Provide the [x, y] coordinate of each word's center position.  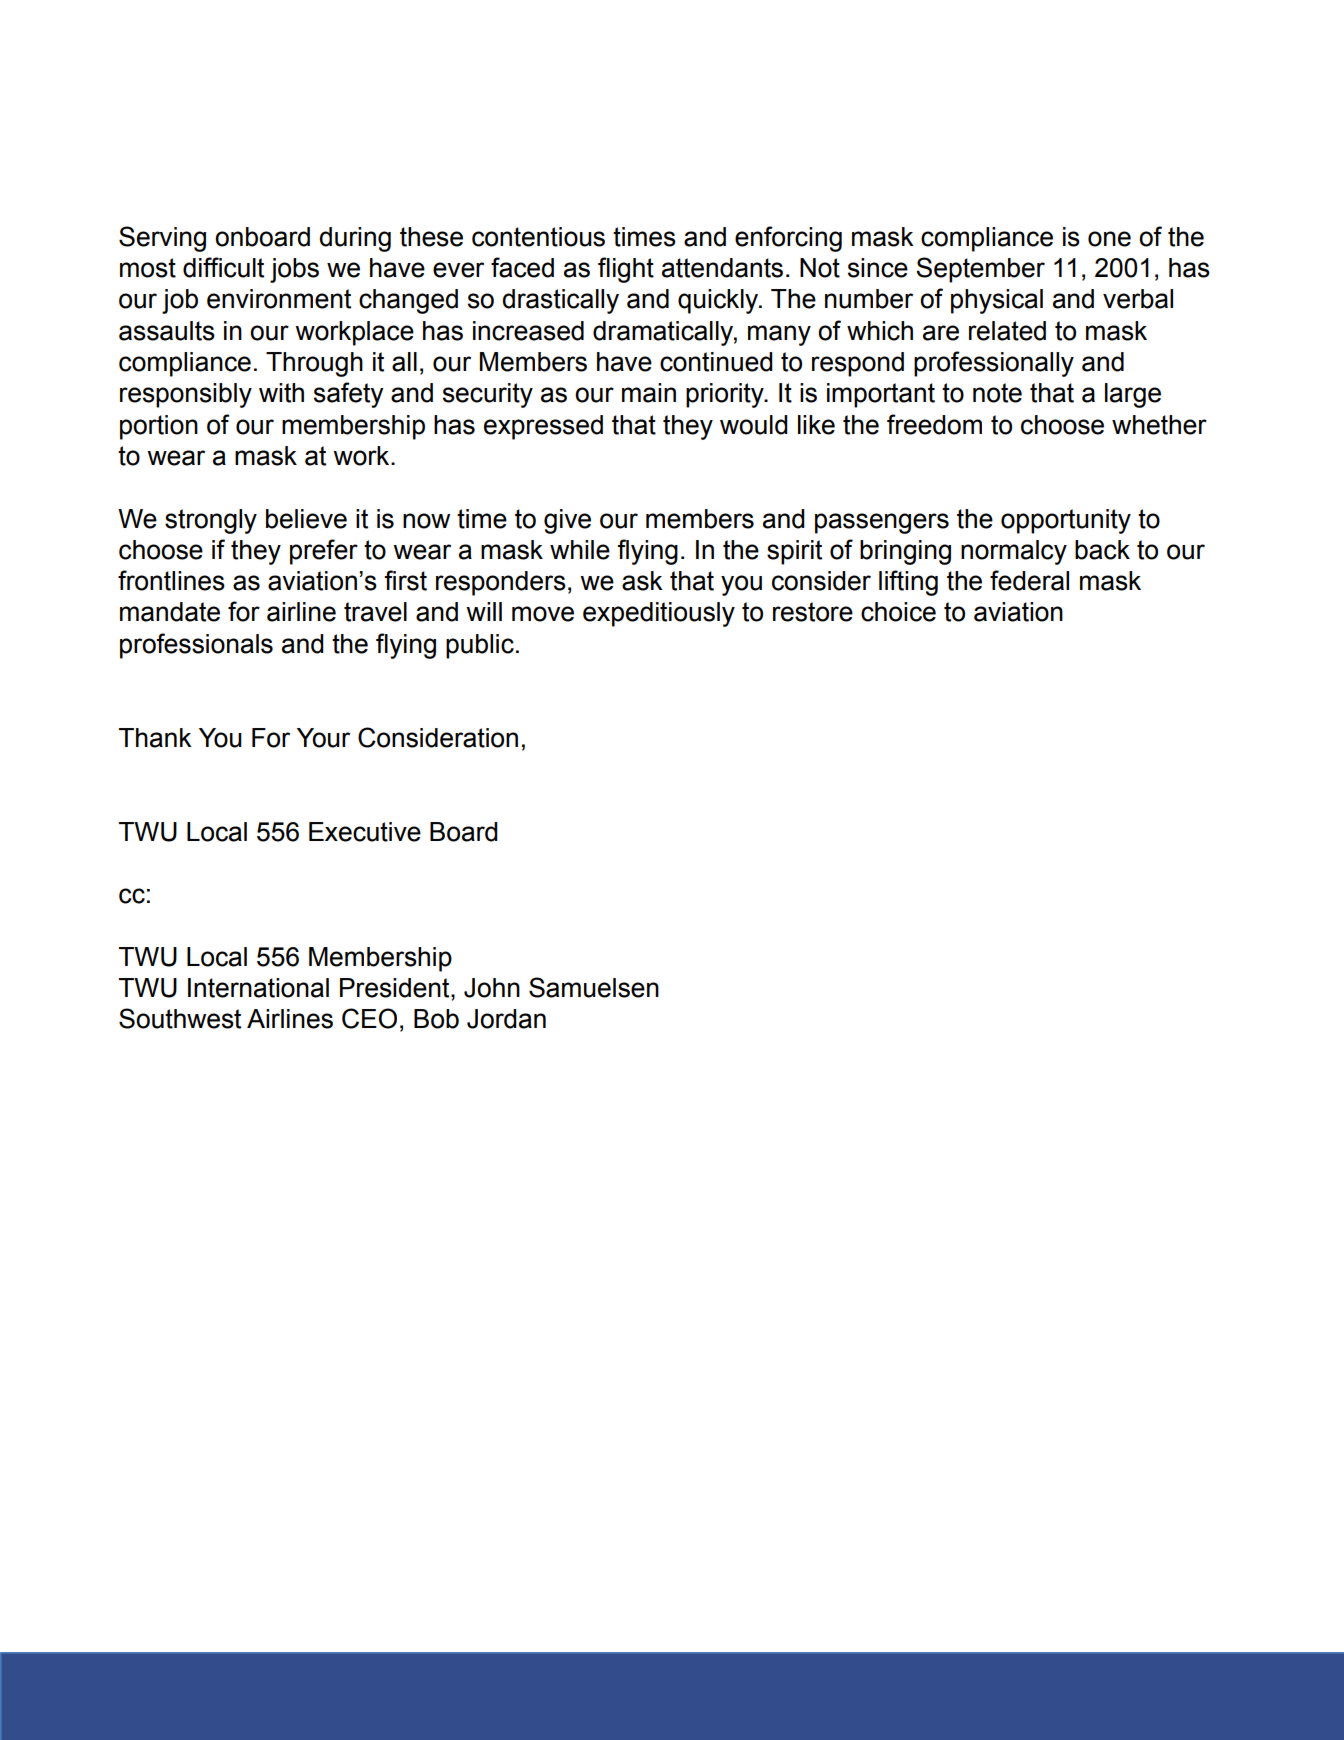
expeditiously [659, 614]
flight [626, 270]
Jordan [506, 1019]
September [980, 270]
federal [1029, 580]
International [258, 988]
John [492, 988]
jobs [294, 270]
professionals [196, 646]
